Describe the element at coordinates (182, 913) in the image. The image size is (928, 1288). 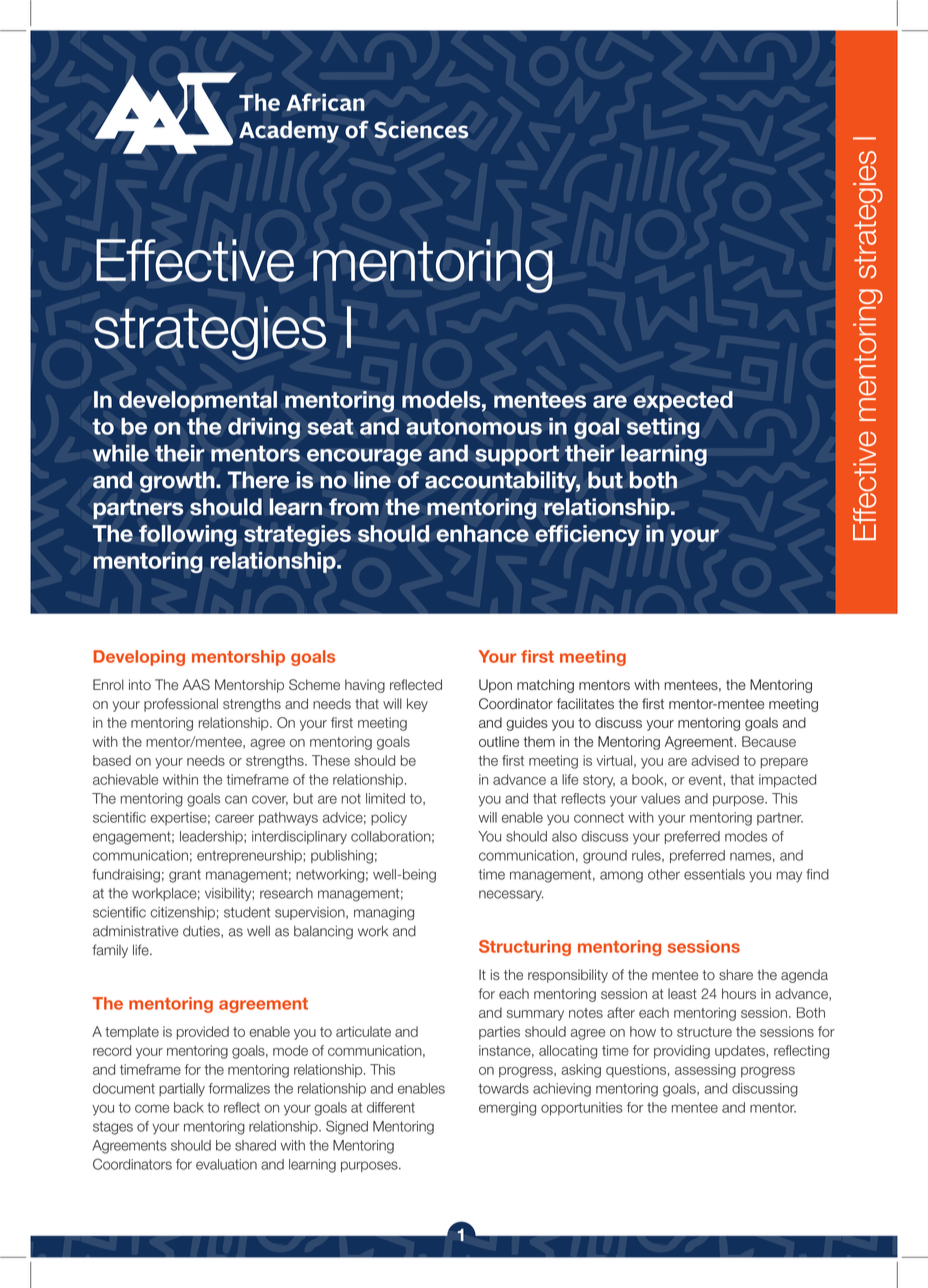
I see `citizenship` at that location.
